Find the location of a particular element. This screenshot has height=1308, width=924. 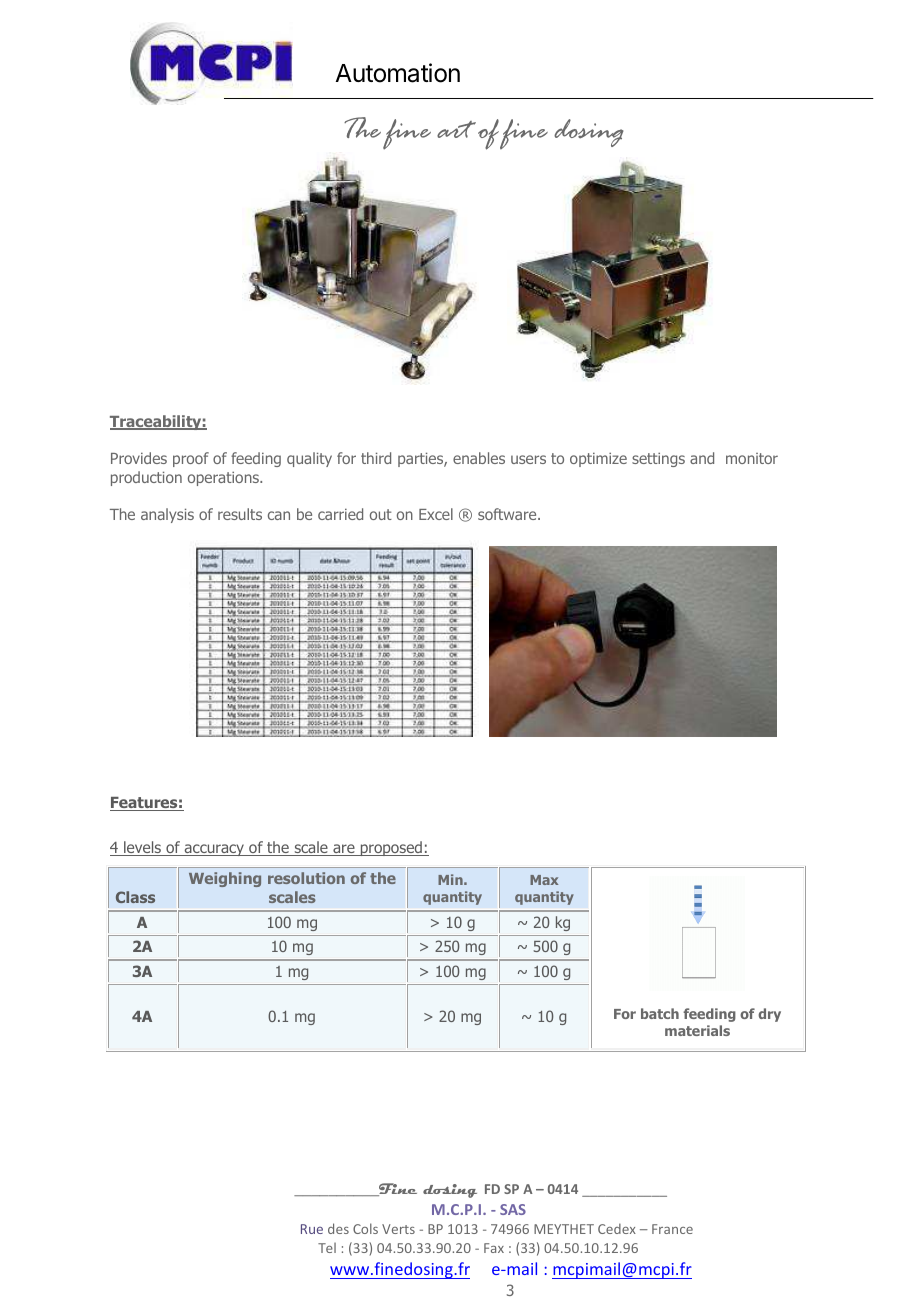

France is located at coordinates (672, 1229).
